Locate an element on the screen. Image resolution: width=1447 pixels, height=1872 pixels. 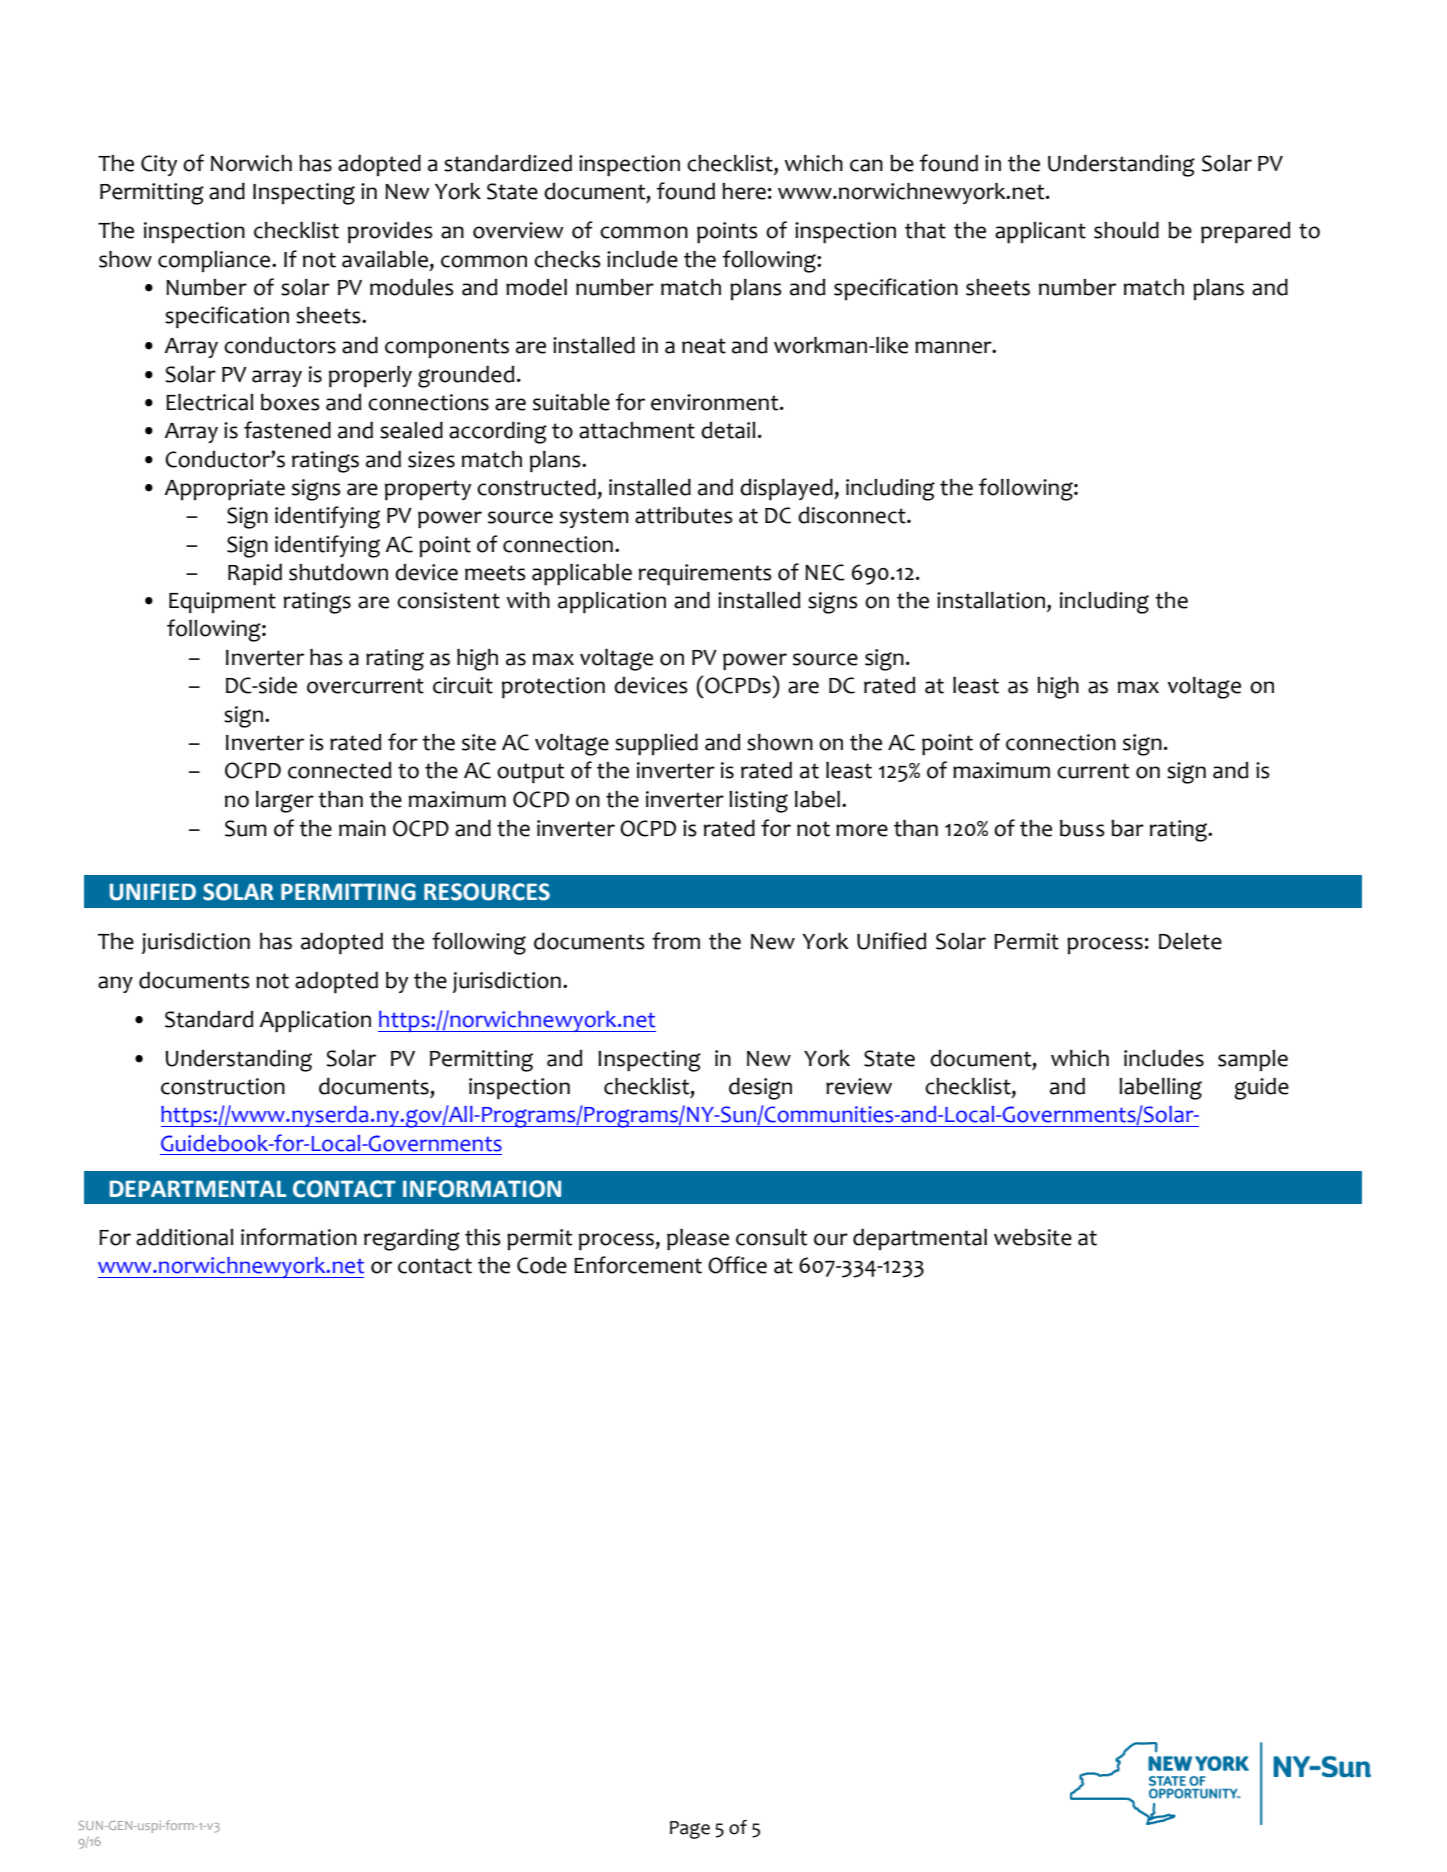
construction is located at coordinates (223, 1086).
